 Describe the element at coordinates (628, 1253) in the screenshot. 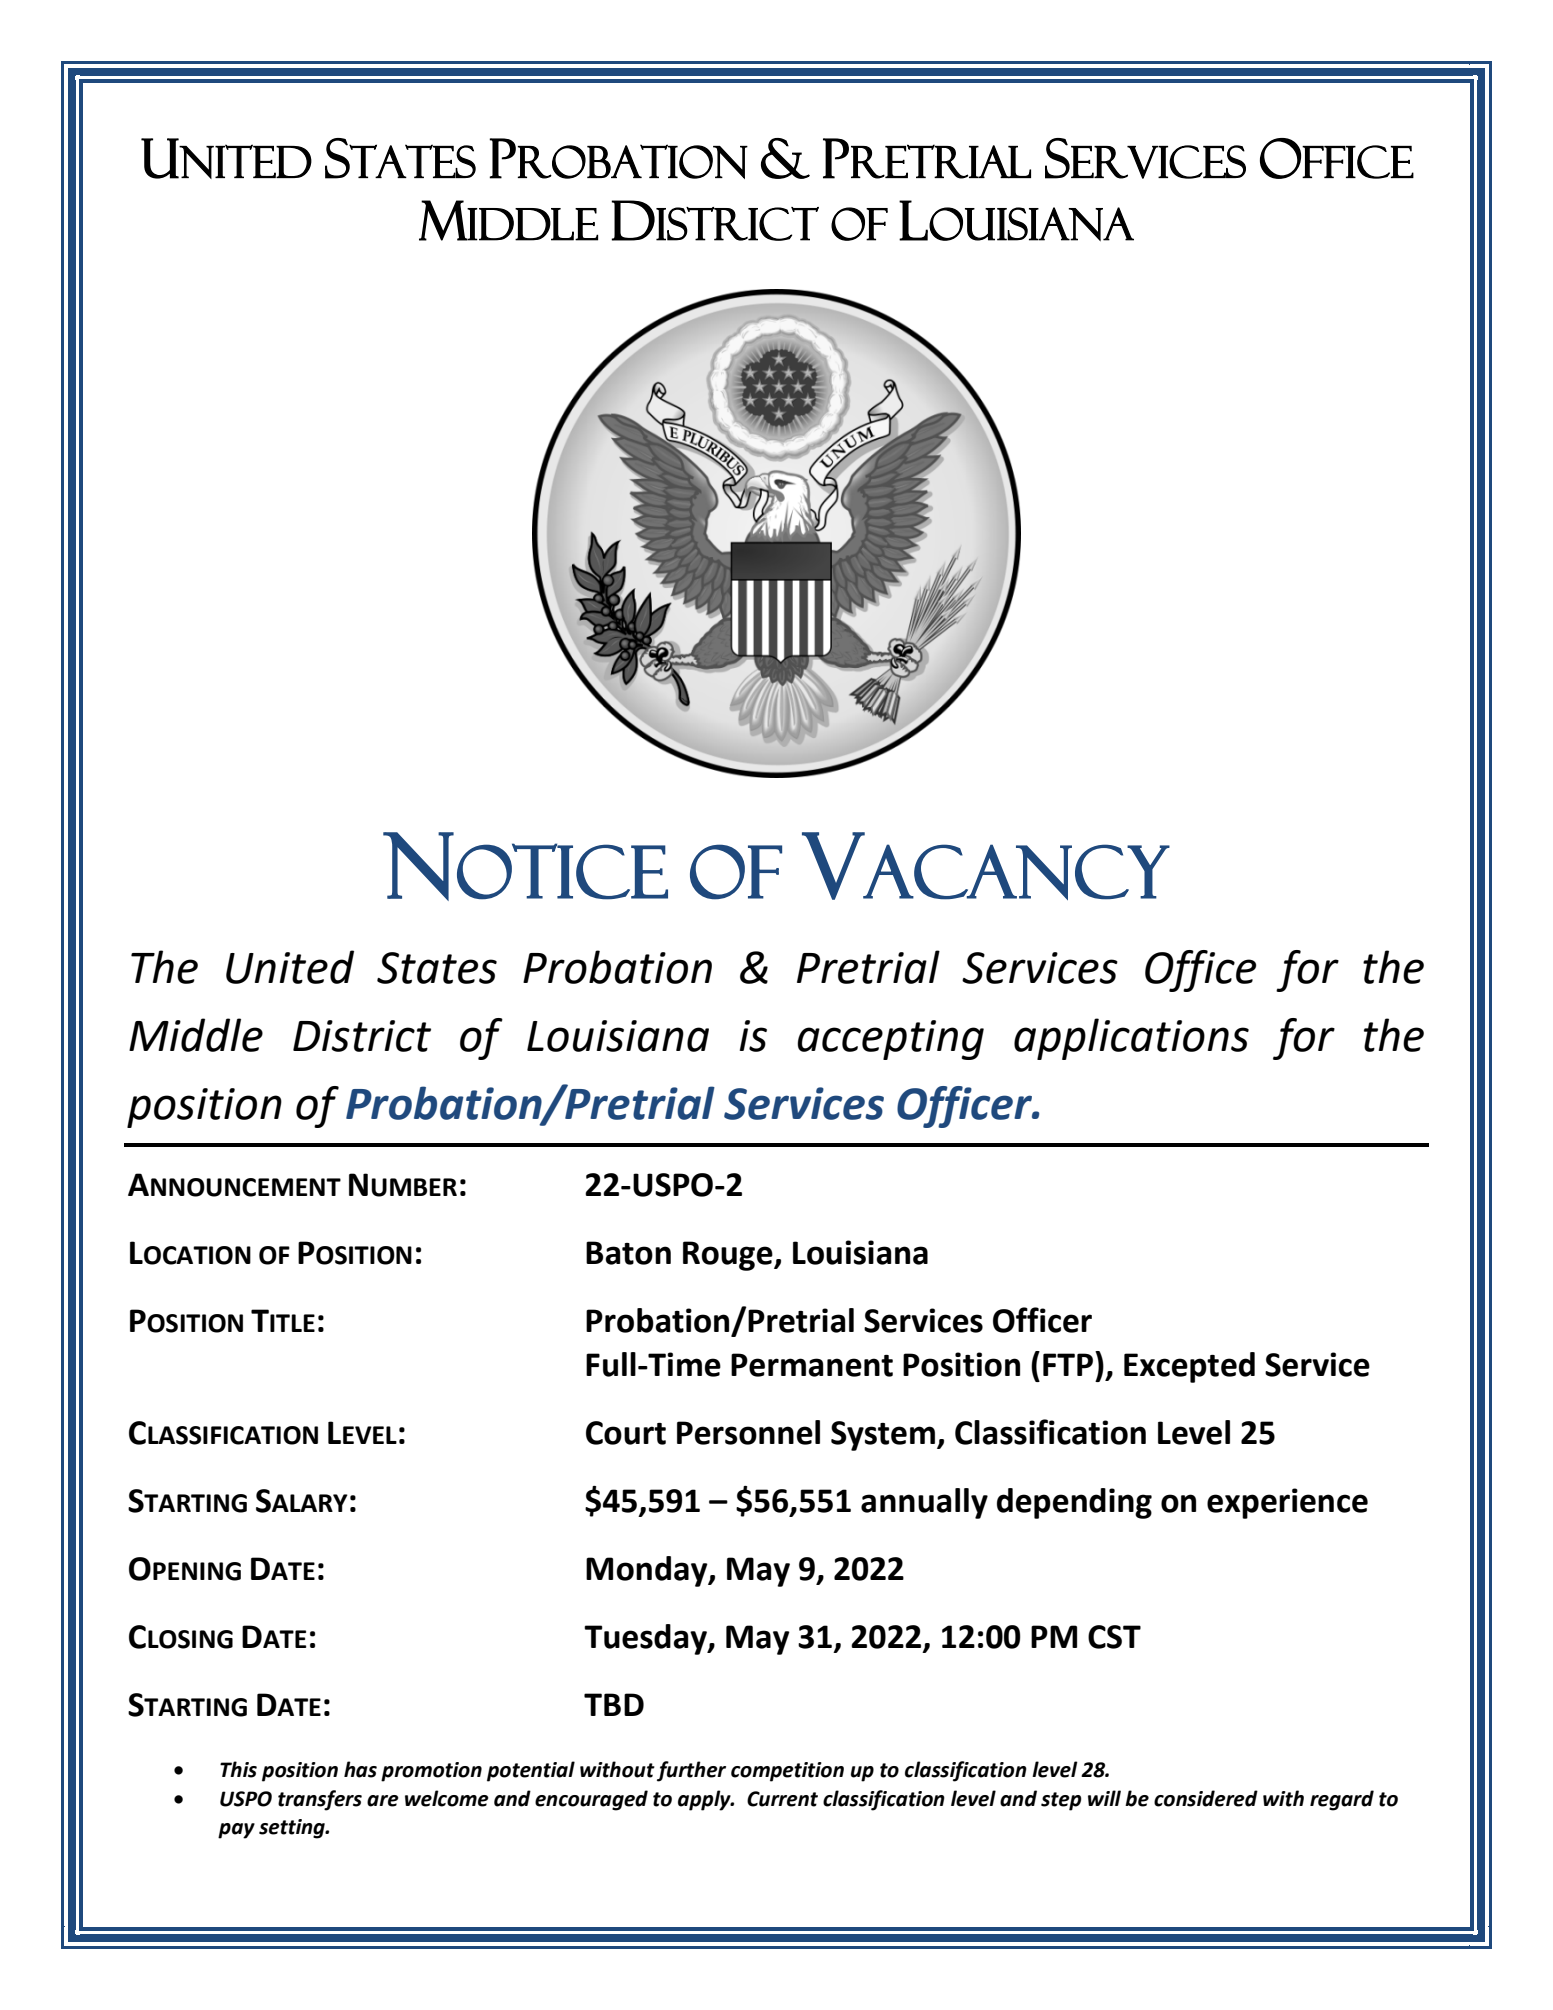

I see `Baton` at that location.
